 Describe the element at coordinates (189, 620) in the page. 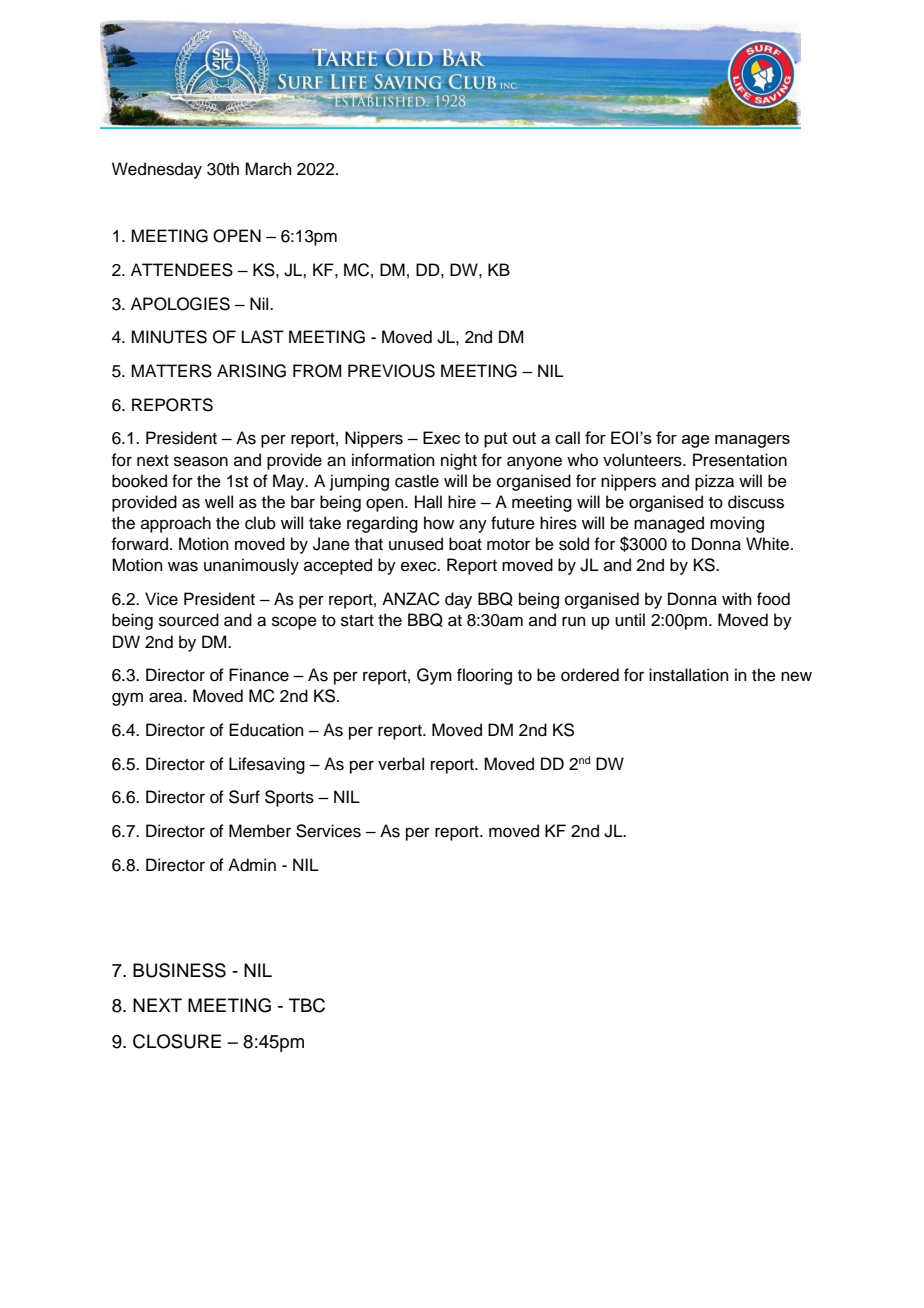

I see `sourced` at that location.
